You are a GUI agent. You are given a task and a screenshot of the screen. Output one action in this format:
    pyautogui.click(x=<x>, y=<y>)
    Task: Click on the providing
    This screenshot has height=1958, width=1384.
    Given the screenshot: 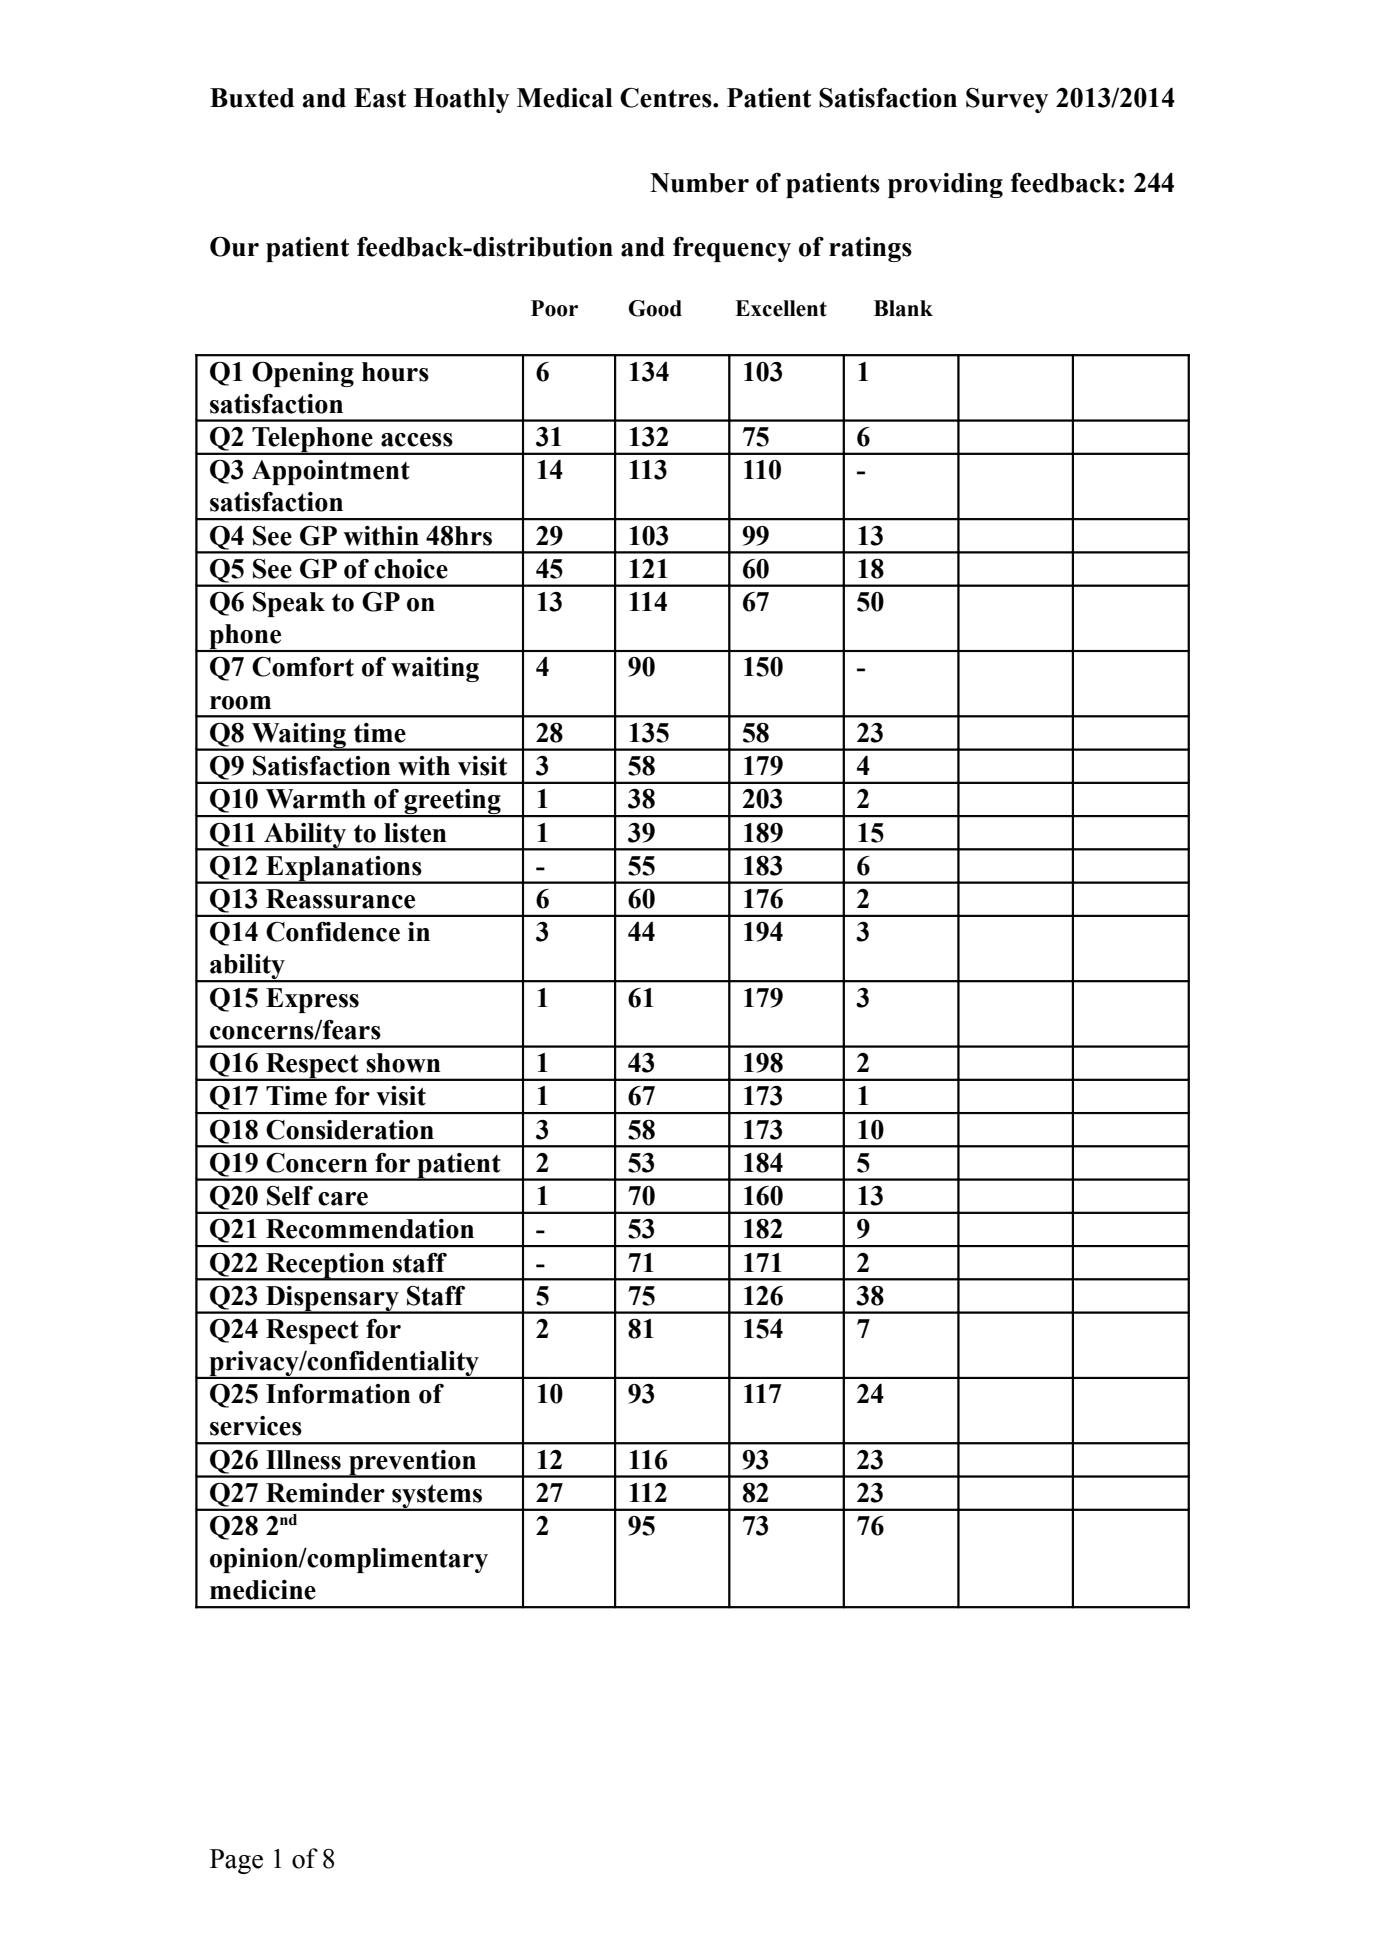 What is the action you would take?
    pyautogui.click(x=945, y=185)
